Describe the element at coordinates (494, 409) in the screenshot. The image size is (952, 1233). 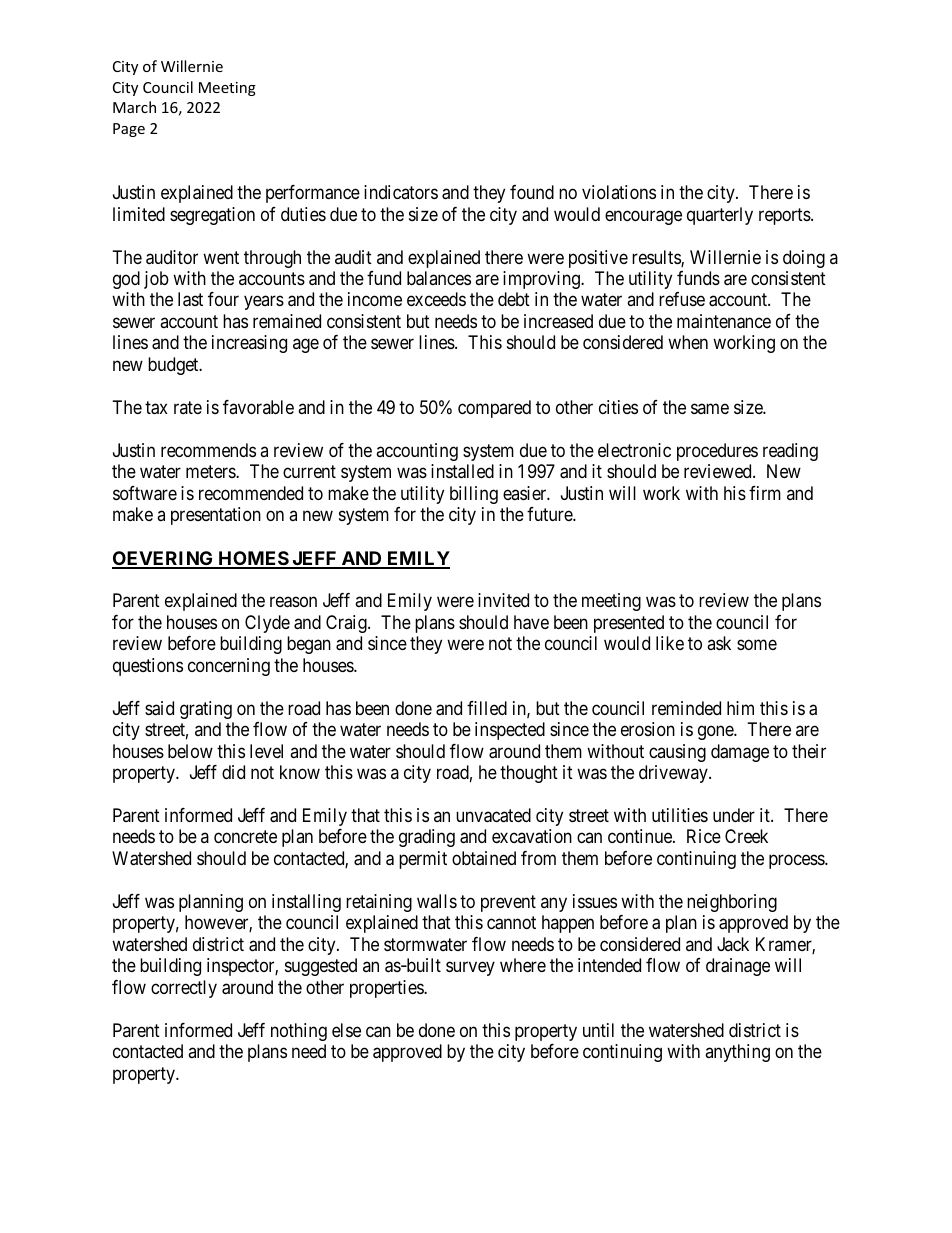
I see `compared` at that location.
